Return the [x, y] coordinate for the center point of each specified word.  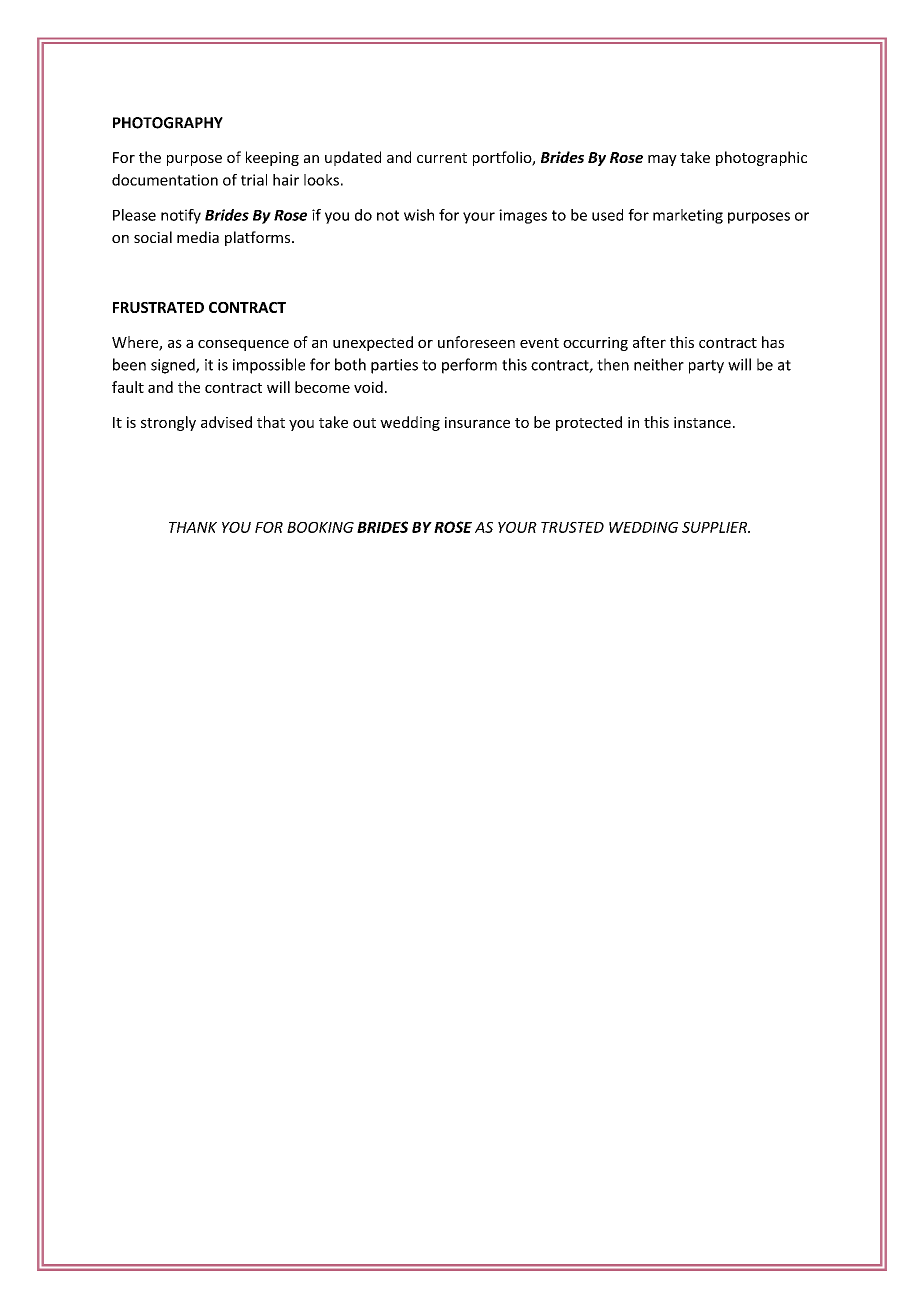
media [198, 237]
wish [419, 215]
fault [128, 387]
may [662, 160]
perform [469, 366]
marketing [688, 216]
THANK [193, 527]
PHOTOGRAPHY [168, 123]
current [442, 158]
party [706, 367]
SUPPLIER [716, 527]
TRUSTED [572, 527]
